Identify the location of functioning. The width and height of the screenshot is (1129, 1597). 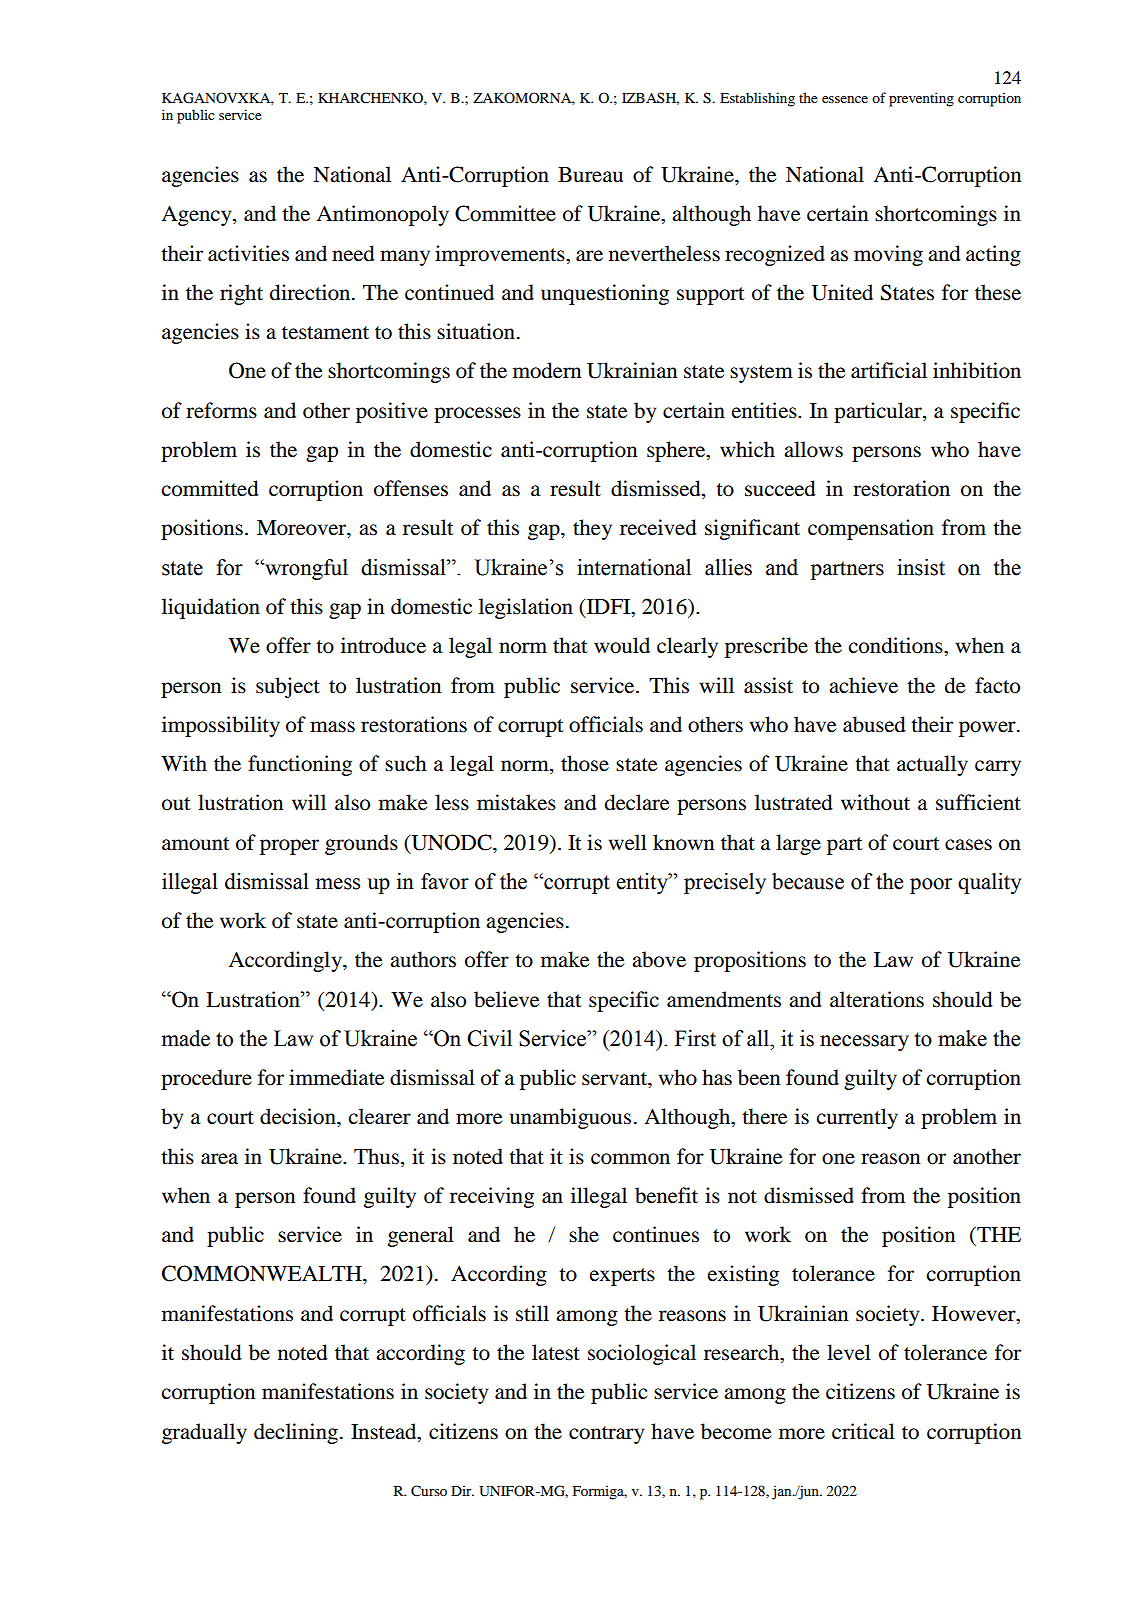
(300, 765).
